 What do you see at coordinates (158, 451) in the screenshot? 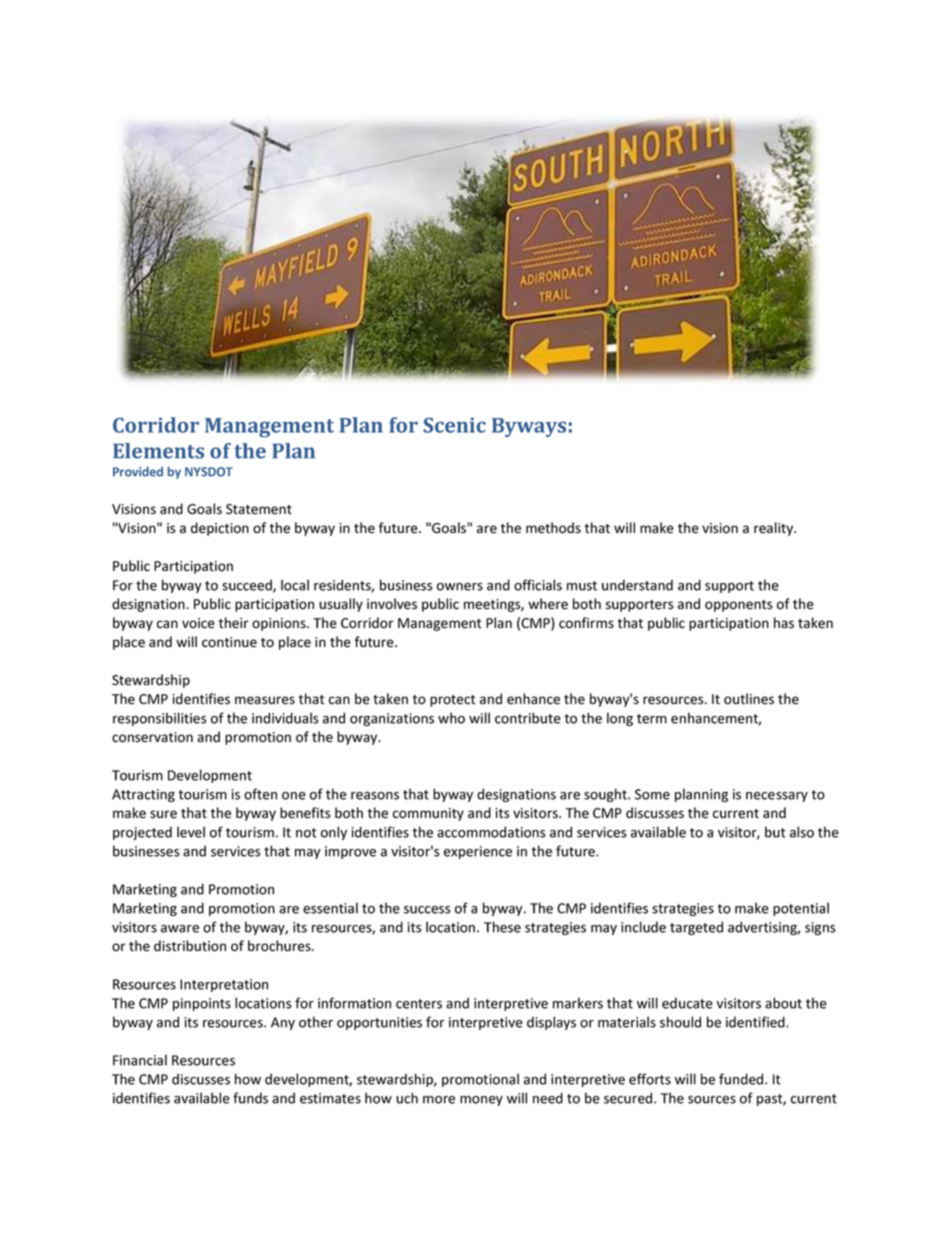
I see `Elements` at bounding box center [158, 451].
